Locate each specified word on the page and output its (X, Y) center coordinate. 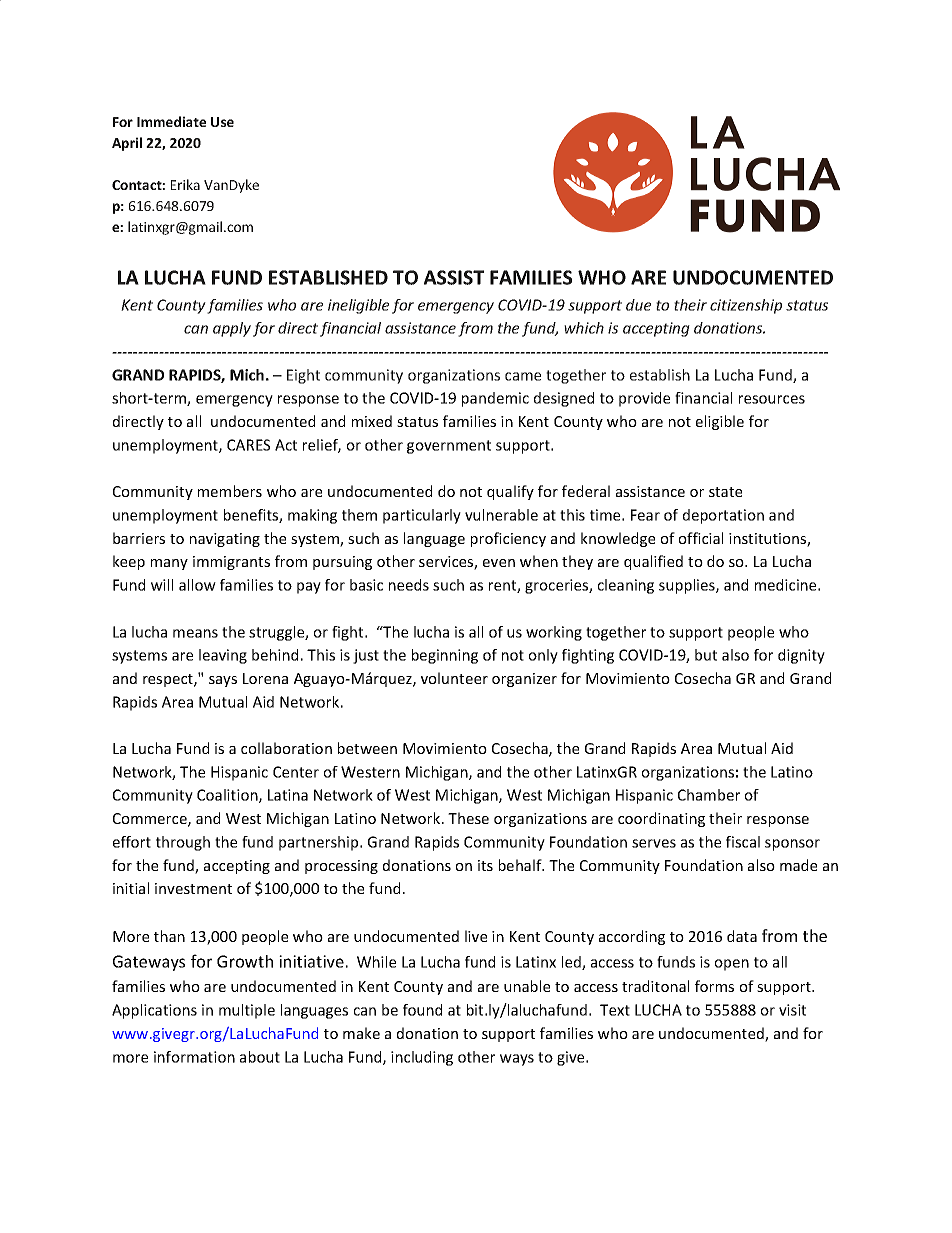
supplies (688, 586)
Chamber (709, 795)
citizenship (746, 306)
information (194, 1057)
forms (714, 986)
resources (772, 399)
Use (222, 122)
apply (232, 329)
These (468, 818)
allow (197, 585)
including (422, 1058)
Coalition (228, 796)
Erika (185, 184)
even (499, 563)
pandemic (495, 399)
